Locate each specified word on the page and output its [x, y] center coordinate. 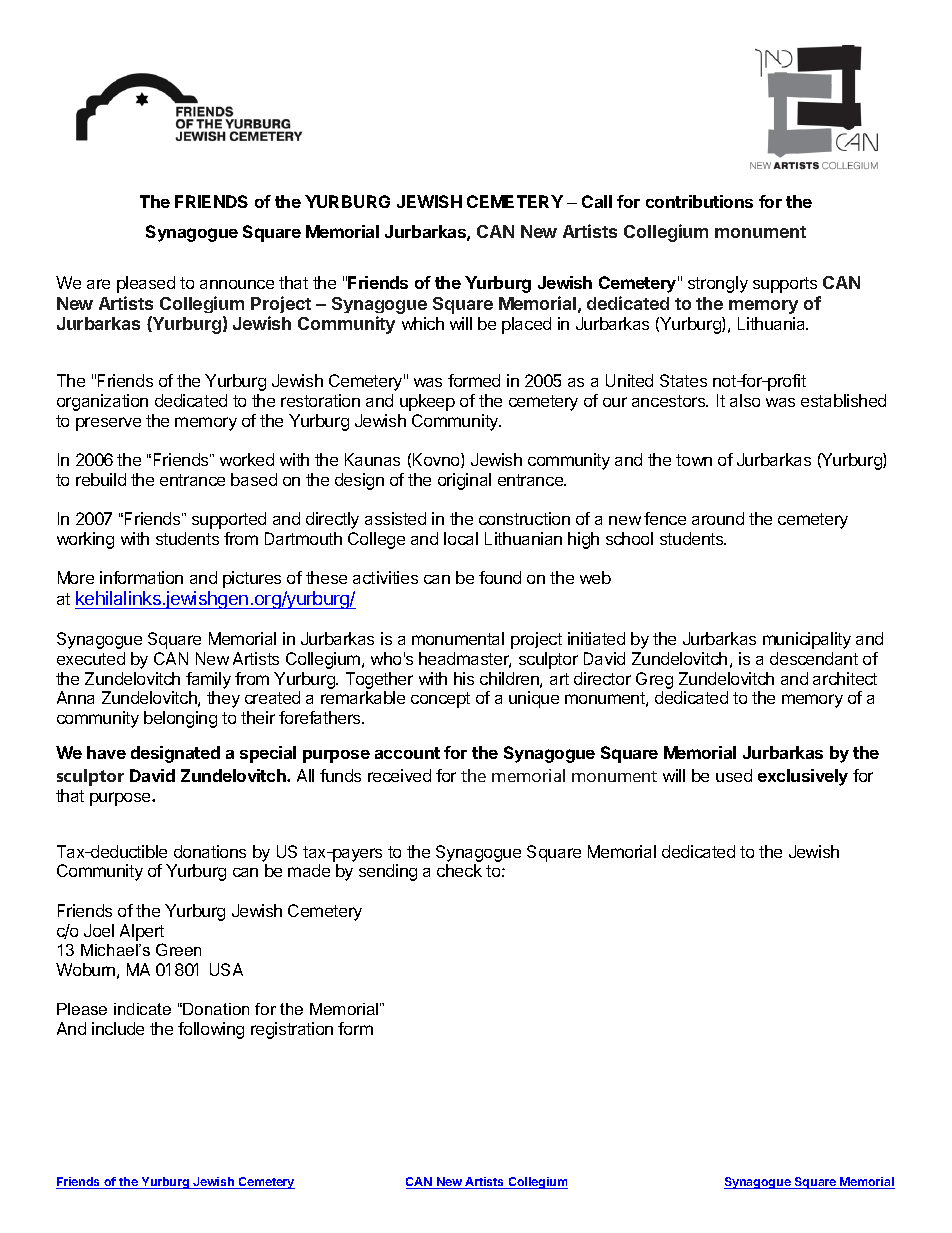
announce [237, 284]
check [459, 870]
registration [292, 1030]
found [500, 577]
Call [597, 201]
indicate [142, 1009]
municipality [807, 640]
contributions [699, 201]
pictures [252, 579]
